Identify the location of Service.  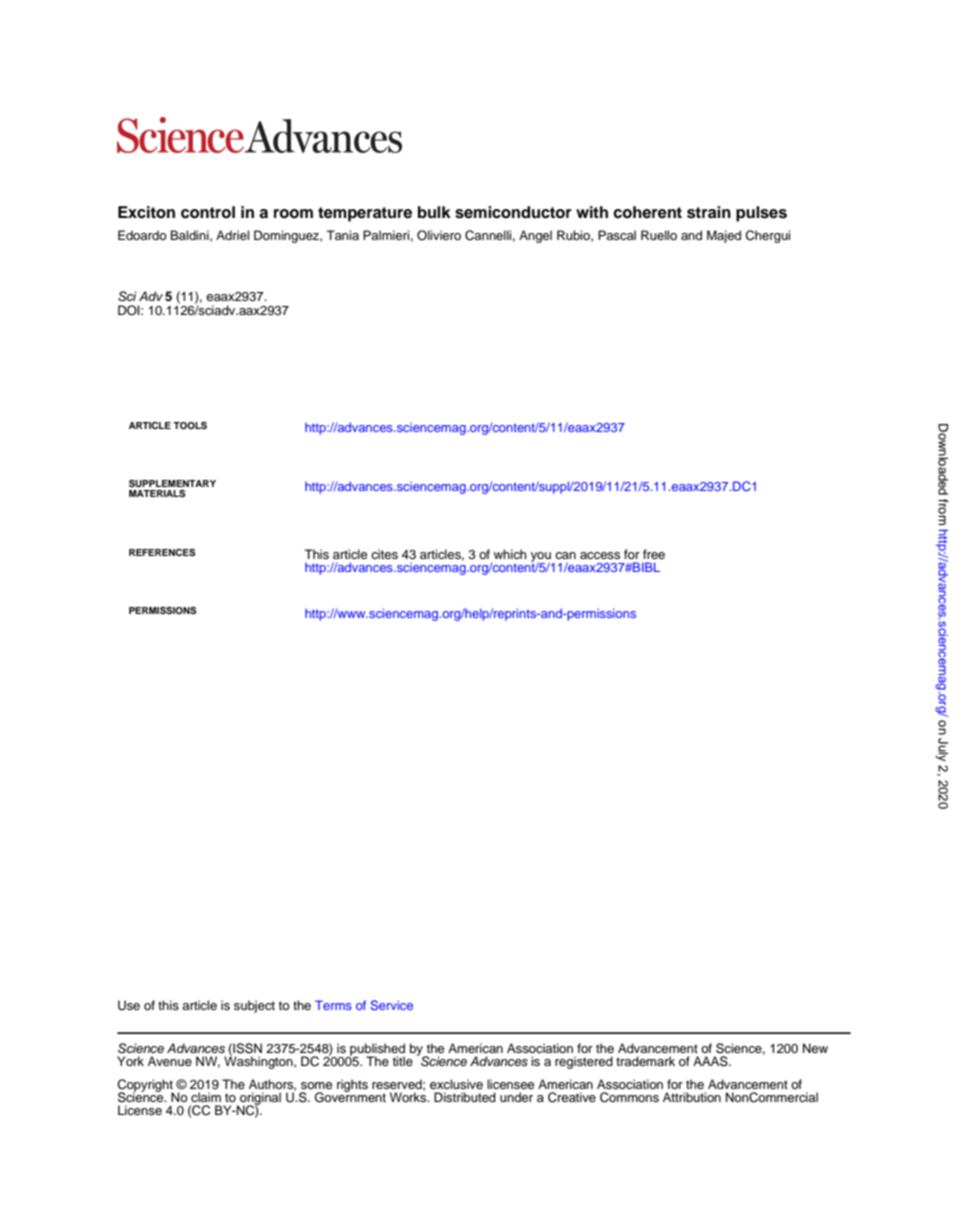
(391, 1005).
